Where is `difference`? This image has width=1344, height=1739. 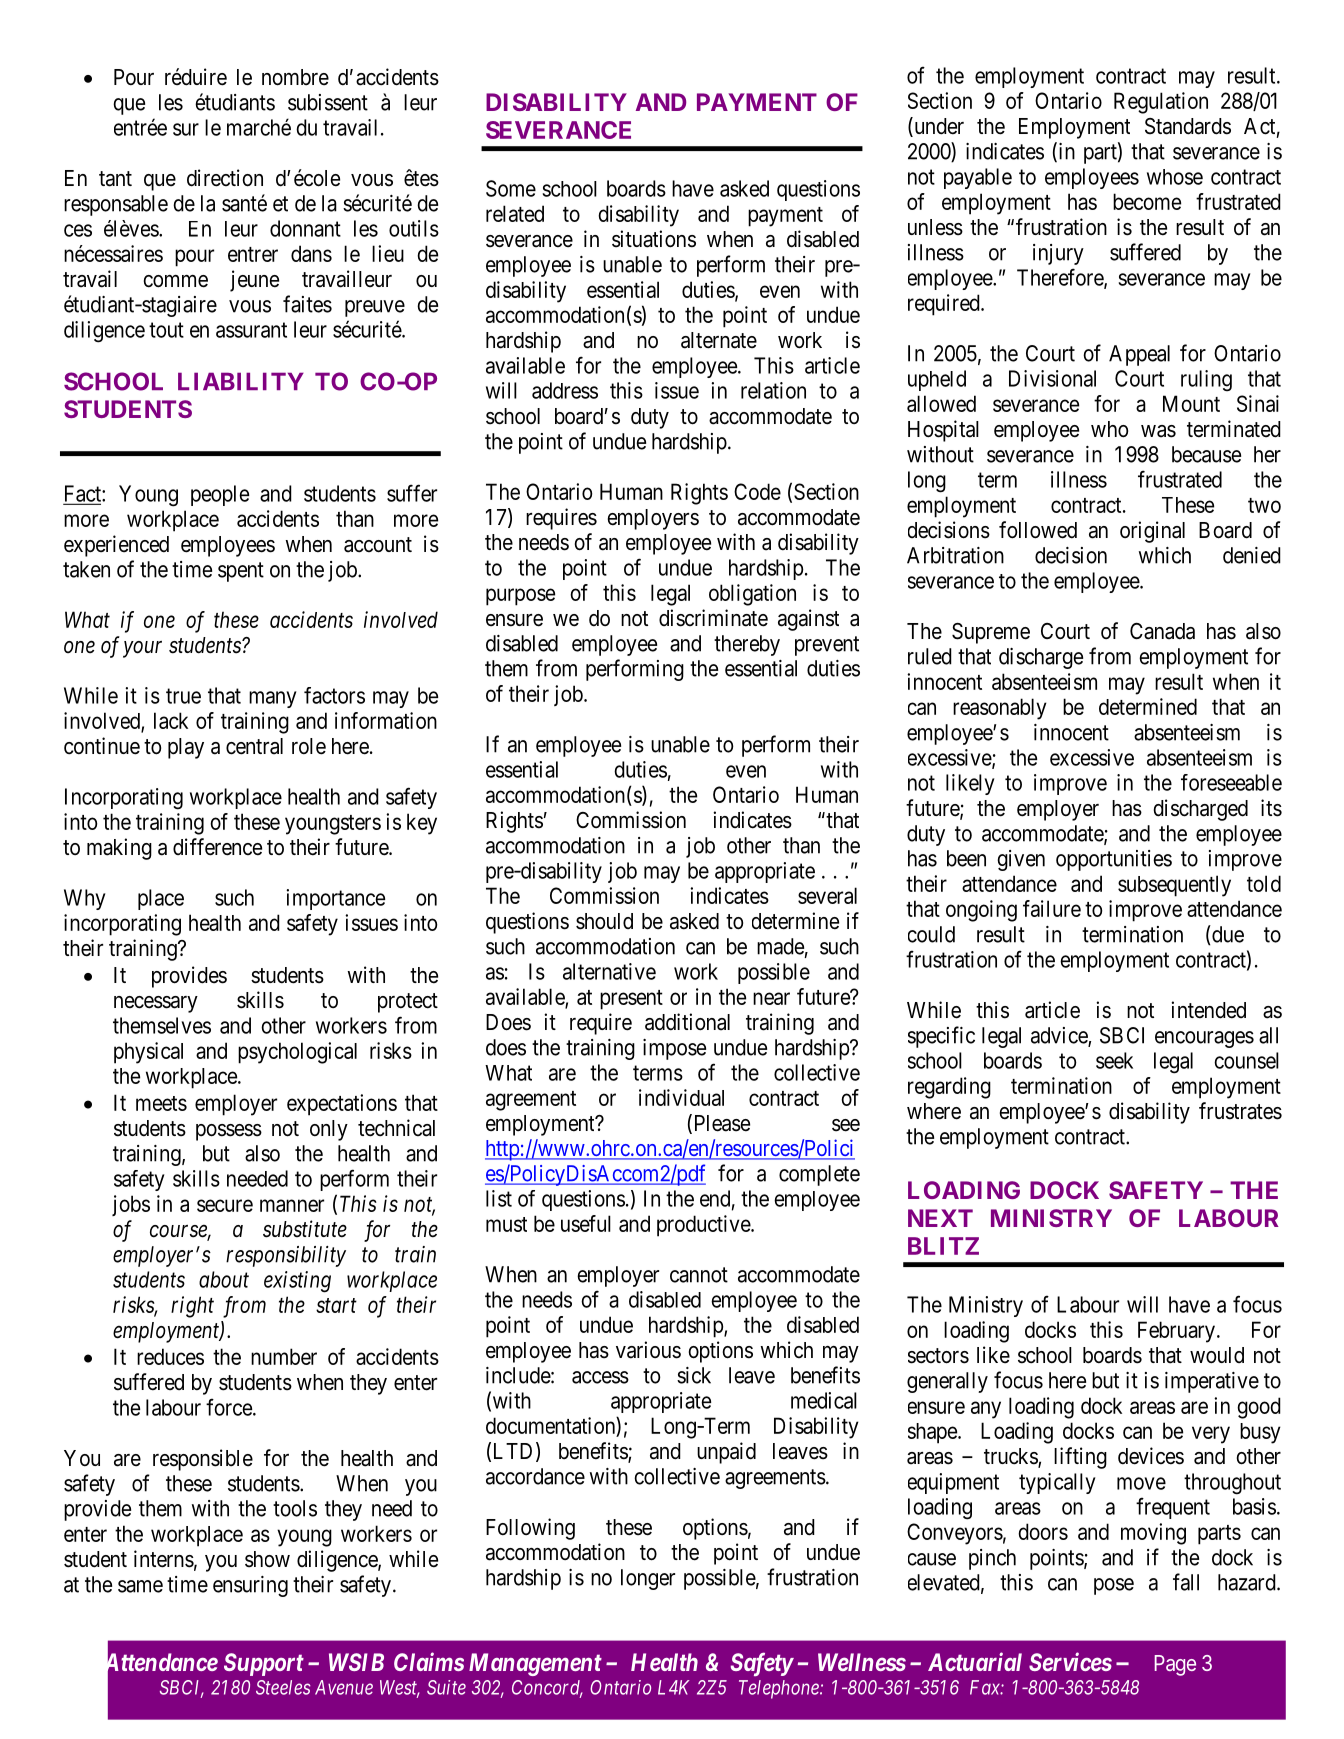 difference is located at coordinates (217, 847).
